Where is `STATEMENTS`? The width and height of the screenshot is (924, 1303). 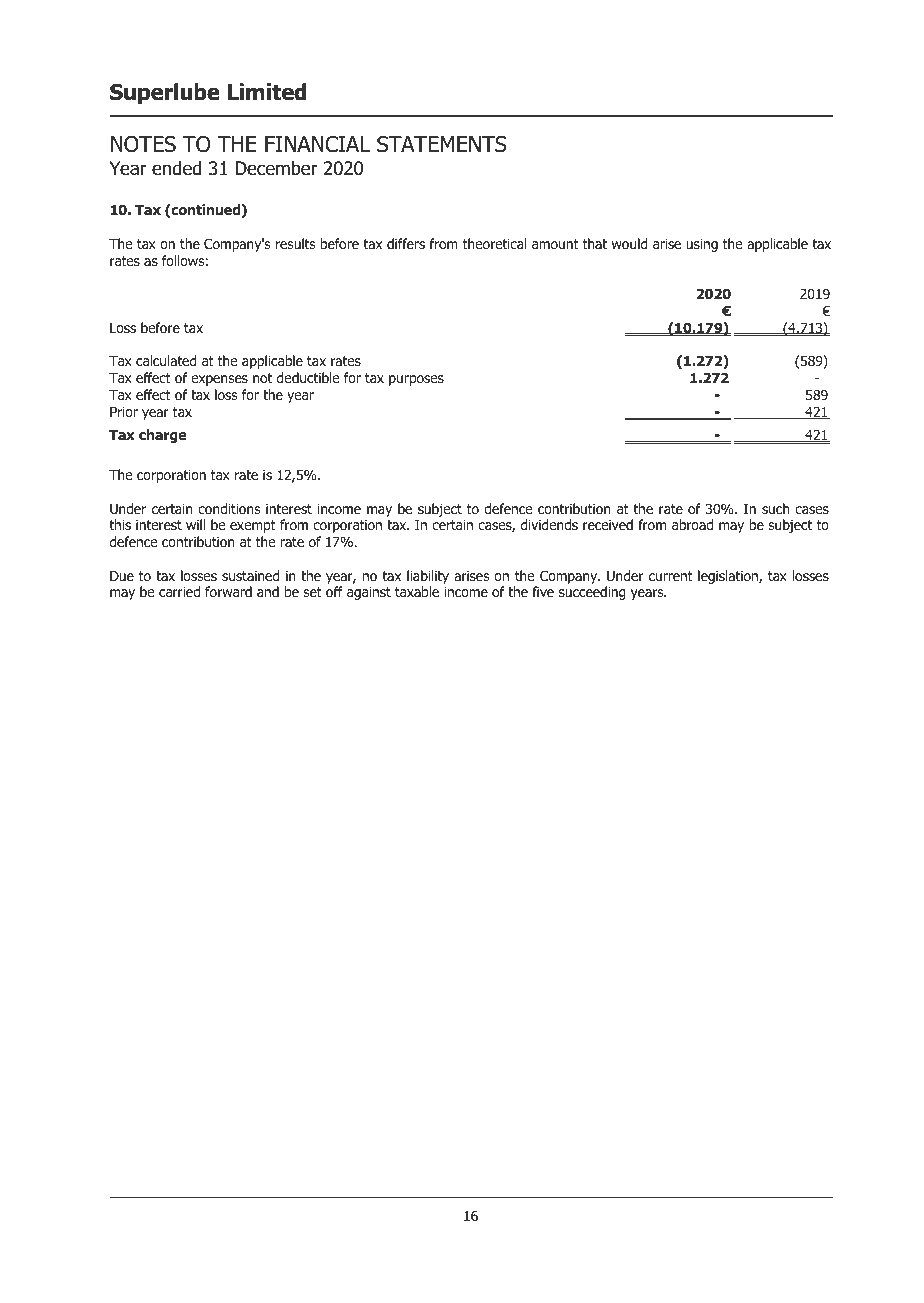
STATEMENTS is located at coordinates (442, 144).
